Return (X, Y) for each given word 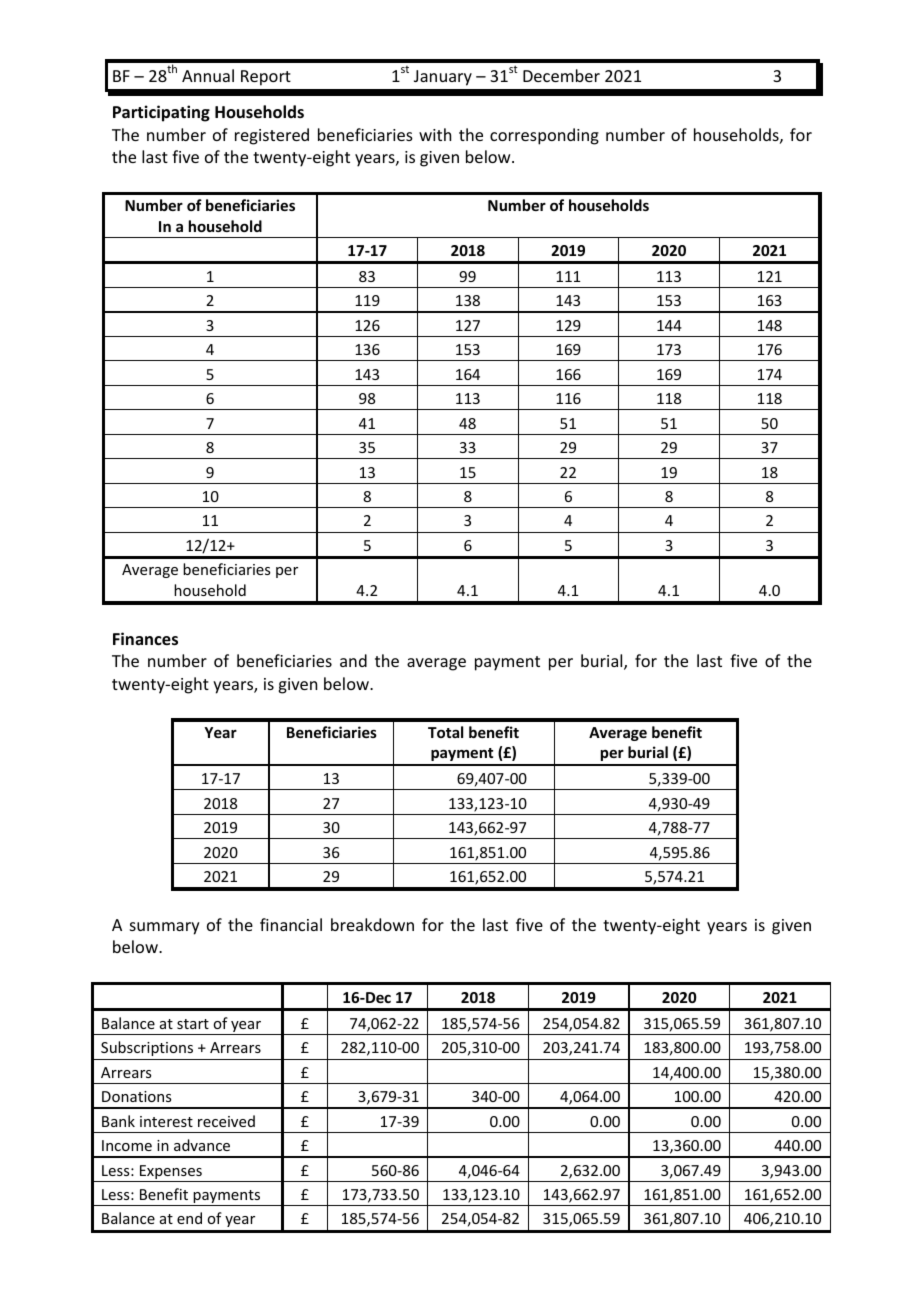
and (353, 660)
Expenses (171, 1173)
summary (165, 928)
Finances (145, 639)
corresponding (544, 136)
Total (445, 732)
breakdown (372, 924)
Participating (161, 113)
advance (202, 1145)
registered (272, 136)
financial (291, 924)
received (226, 1121)
